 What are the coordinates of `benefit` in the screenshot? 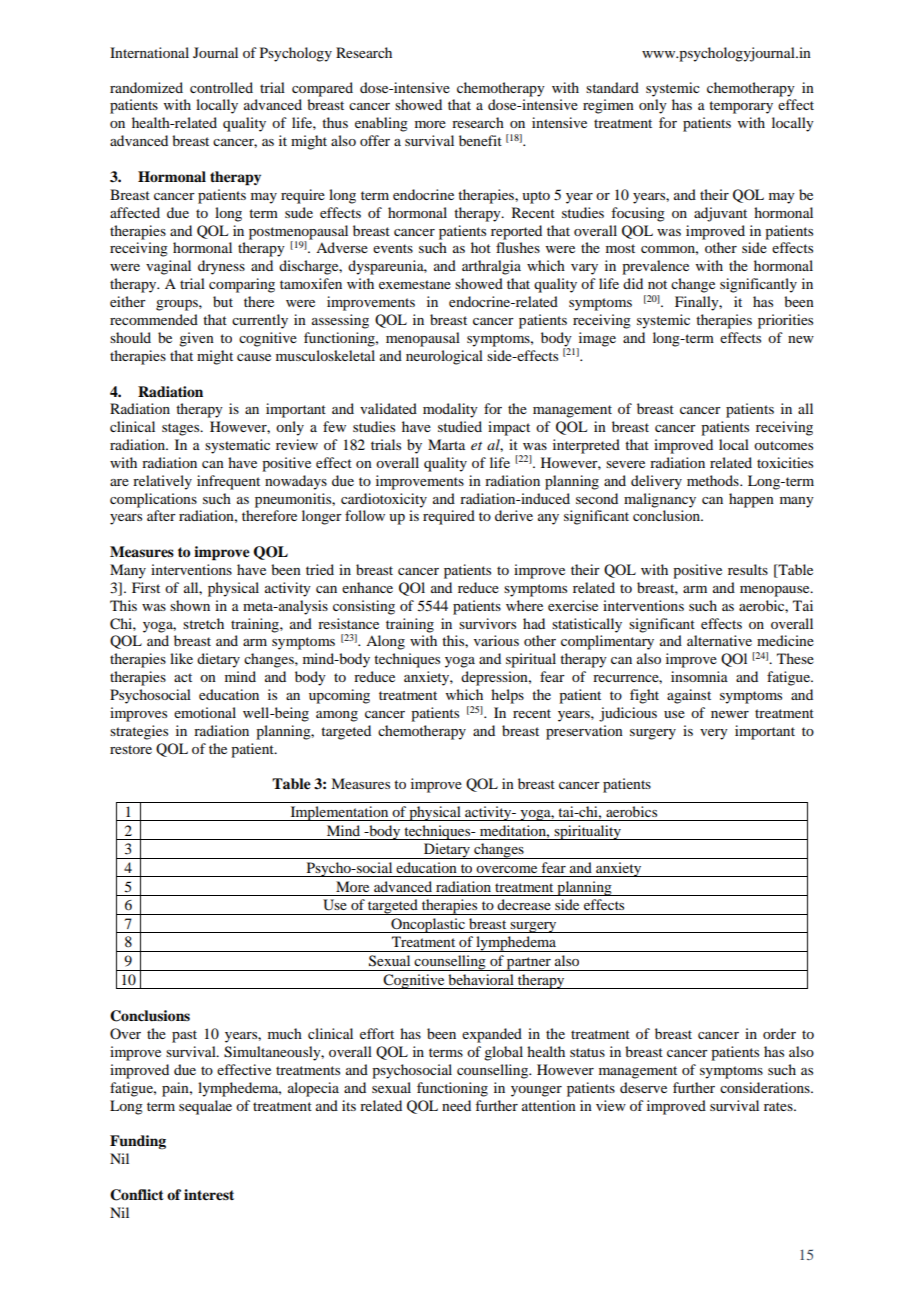 It's located at (480, 140).
